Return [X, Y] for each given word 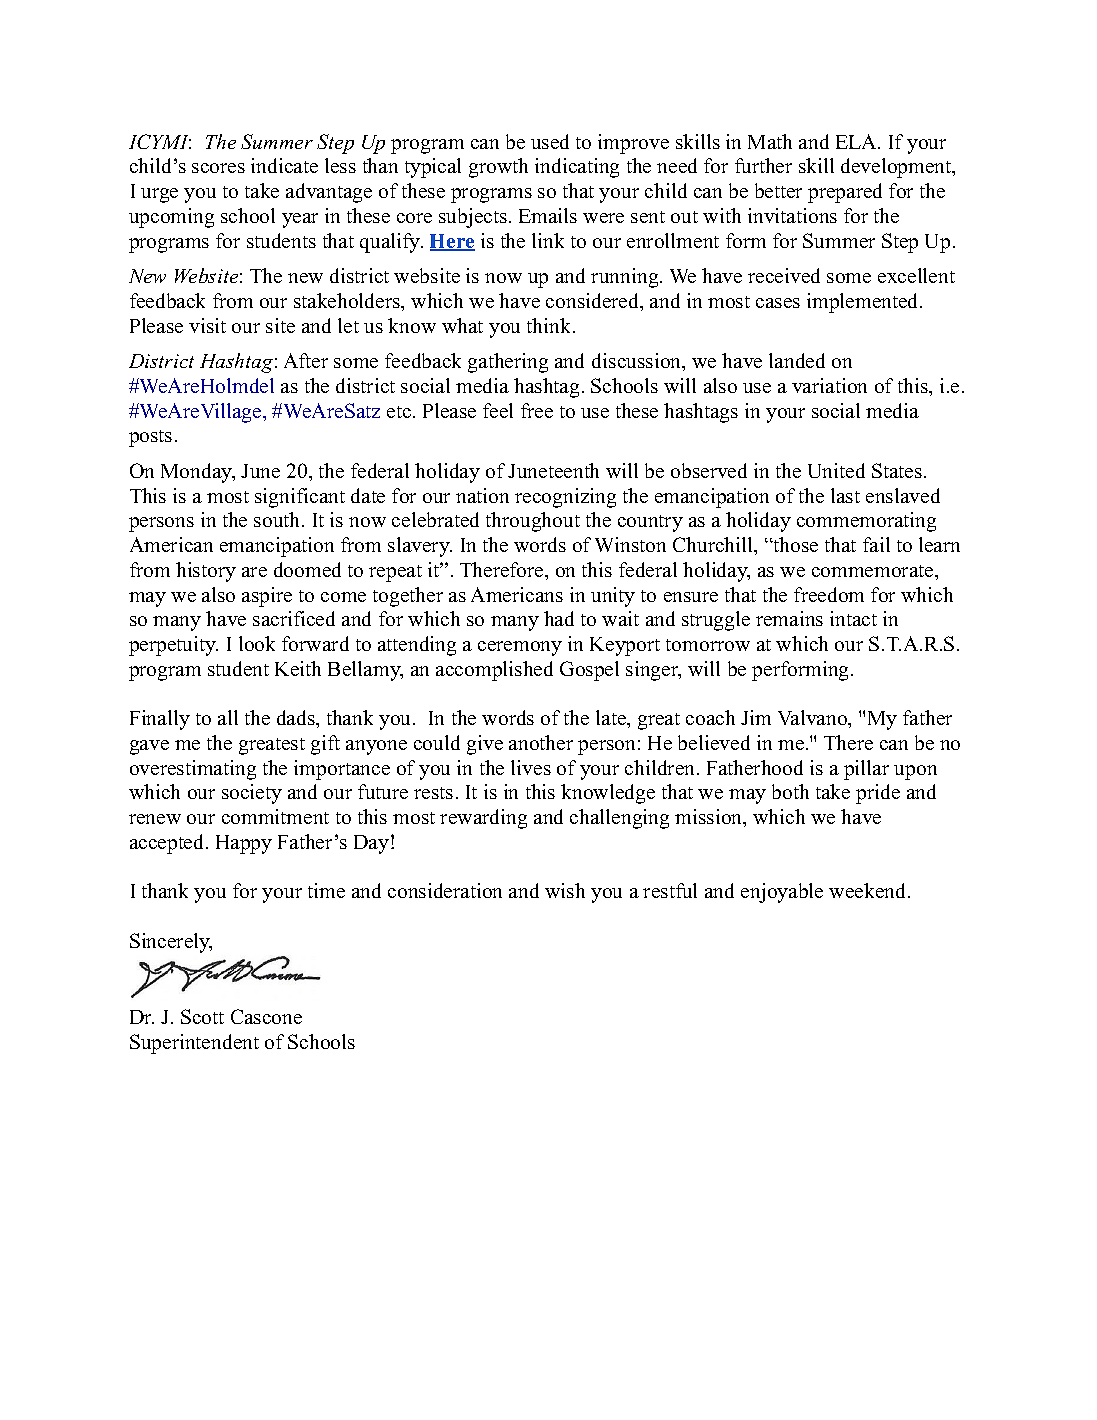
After [306, 360]
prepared [845, 193]
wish [565, 890]
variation [829, 385]
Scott [202, 1016]
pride [878, 794]
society [252, 794]
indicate [284, 165]
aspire [267, 597]
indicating [577, 168]
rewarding [483, 819]
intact [853, 618]
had [559, 618]
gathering [508, 363]
